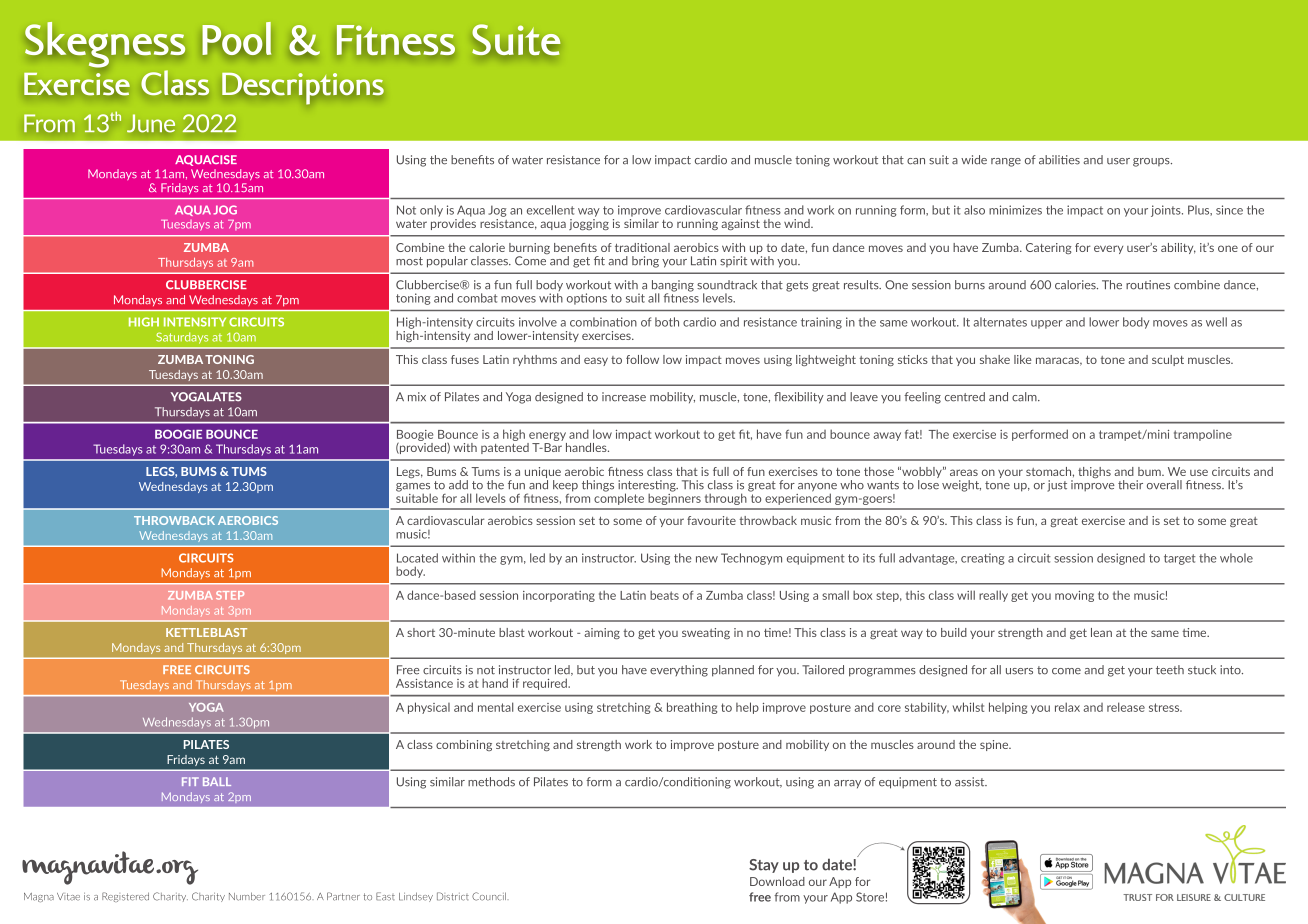  What do you see at coordinates (1130, 485) in the screenshot?
I see `their` at bounding box center [1130, 485].
